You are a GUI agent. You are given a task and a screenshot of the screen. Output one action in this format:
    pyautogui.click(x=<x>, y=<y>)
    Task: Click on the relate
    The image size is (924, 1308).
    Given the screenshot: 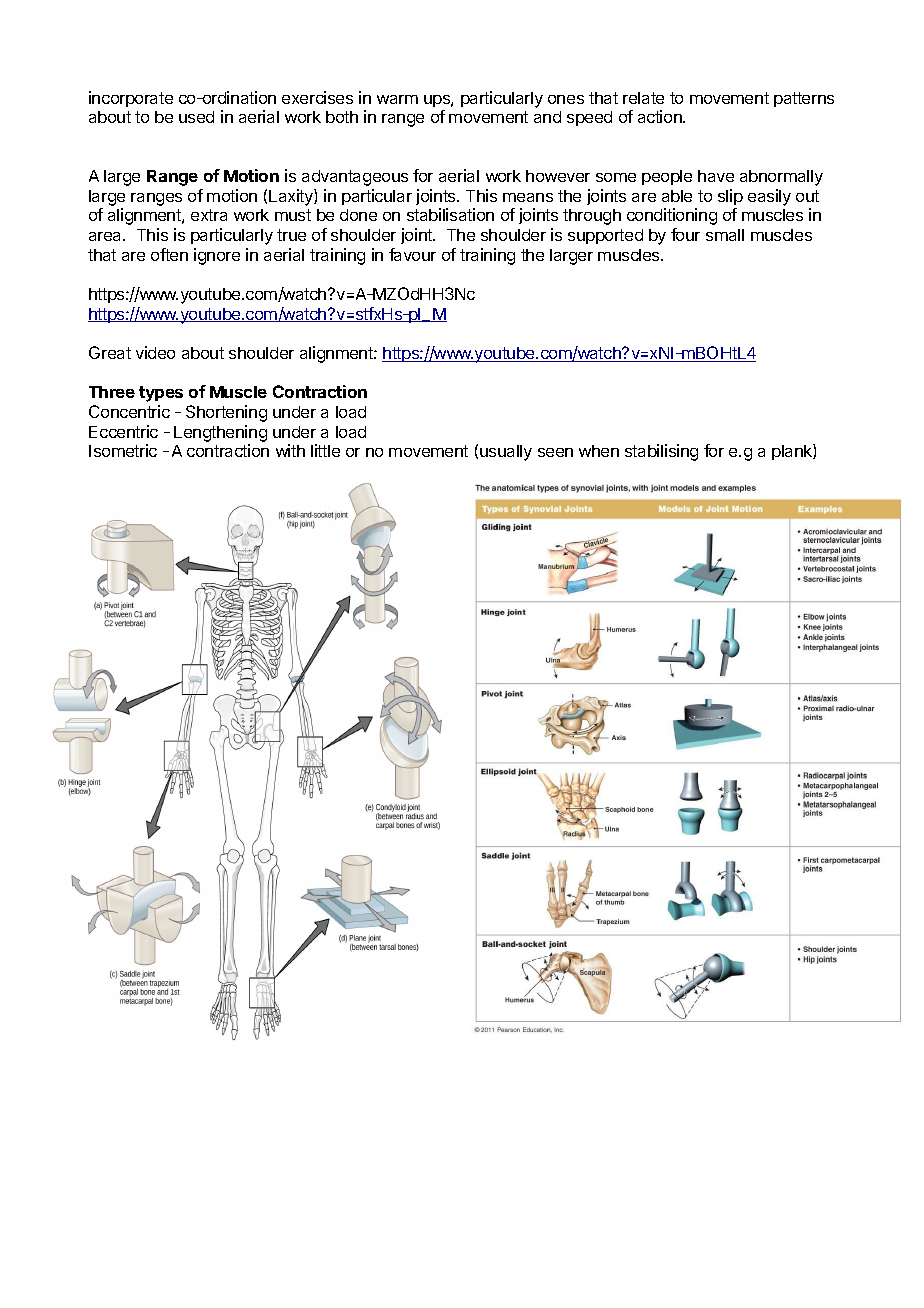 What is the action you would take?
    pyautogui.click(x=643, y=98)
